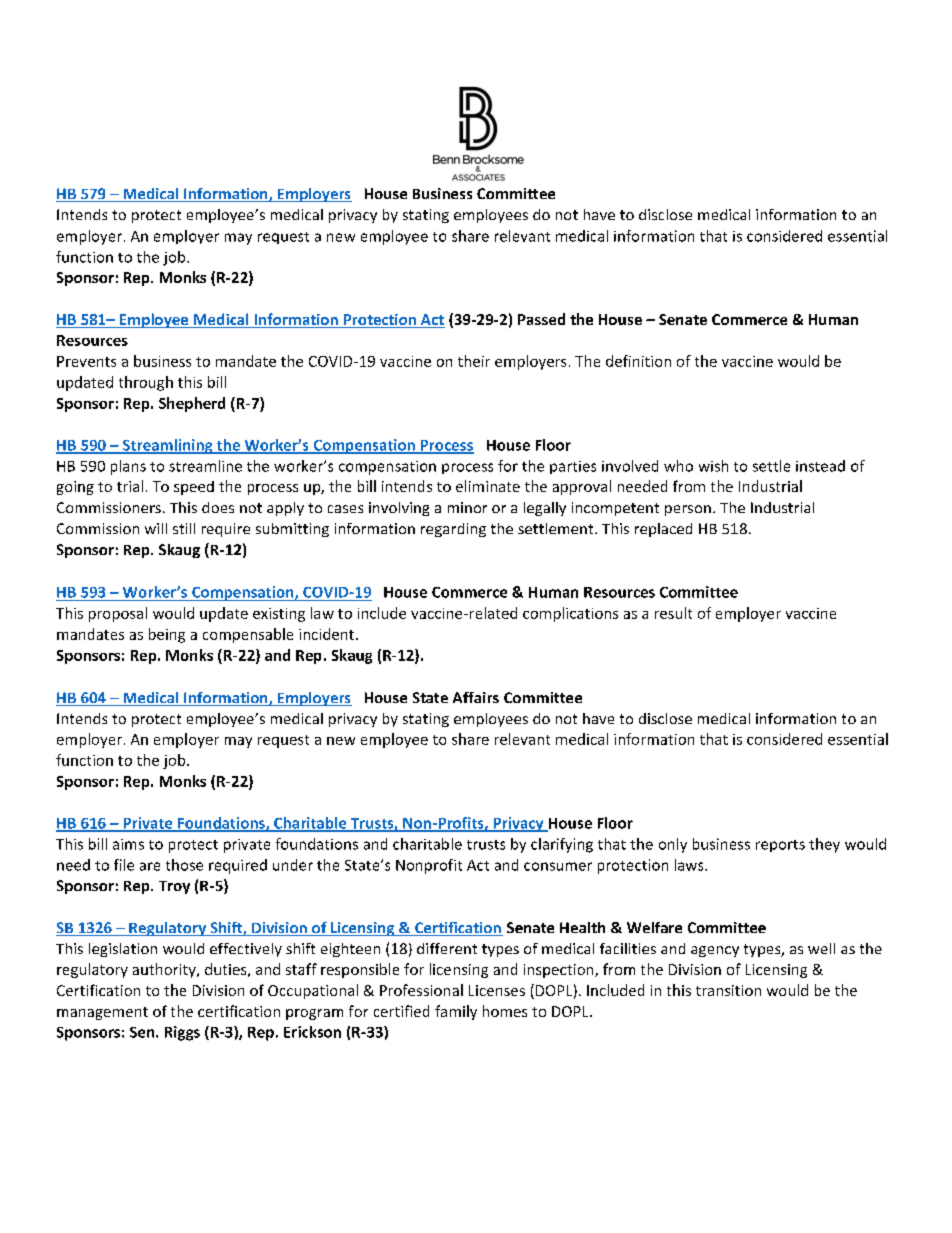  Describe the element at coordinates (673, 613) in the screenshot. I see `result` at that location.
